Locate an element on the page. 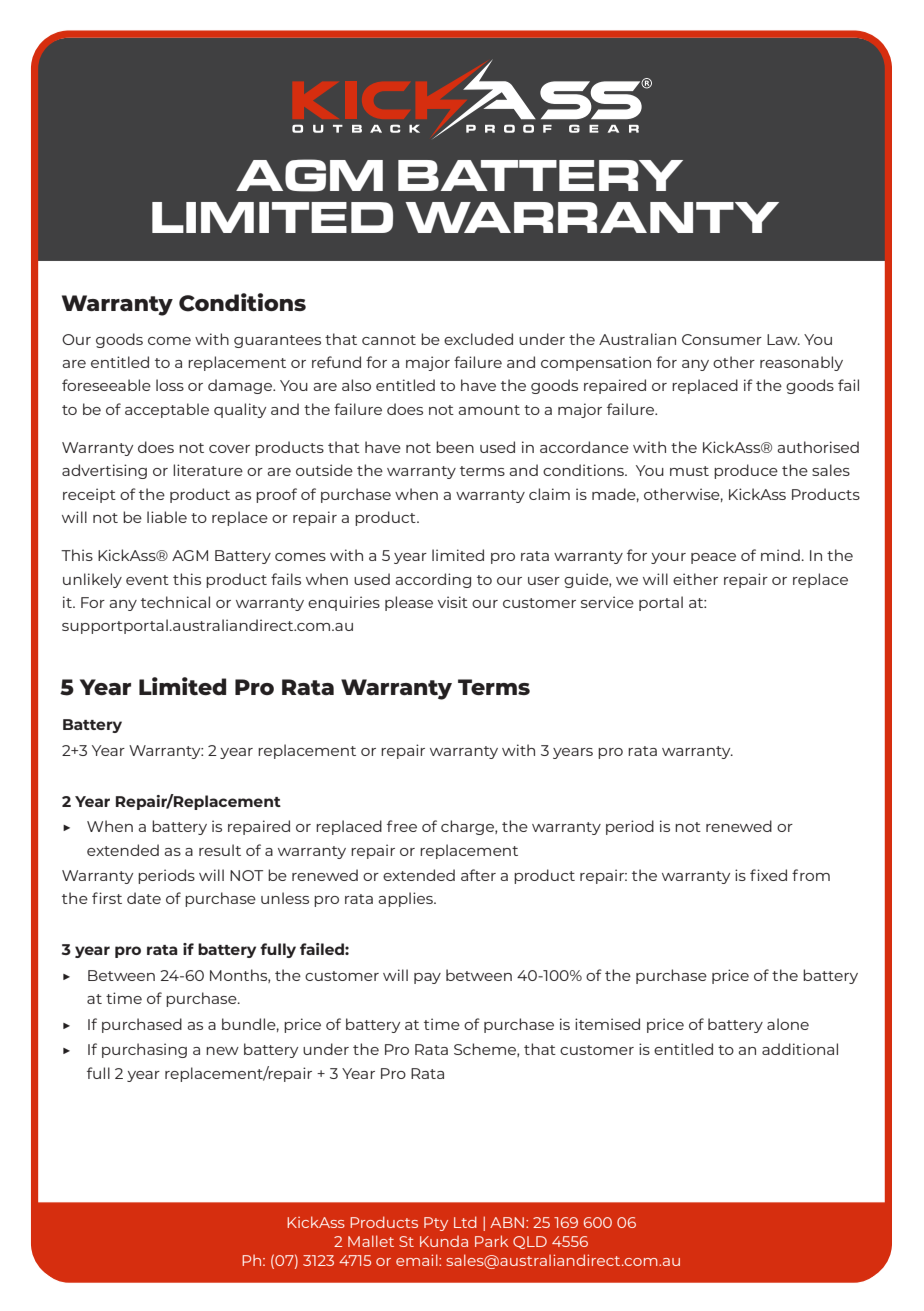 The image size is (924, 1311). Ltd is located at coordinates (465, 1222).
